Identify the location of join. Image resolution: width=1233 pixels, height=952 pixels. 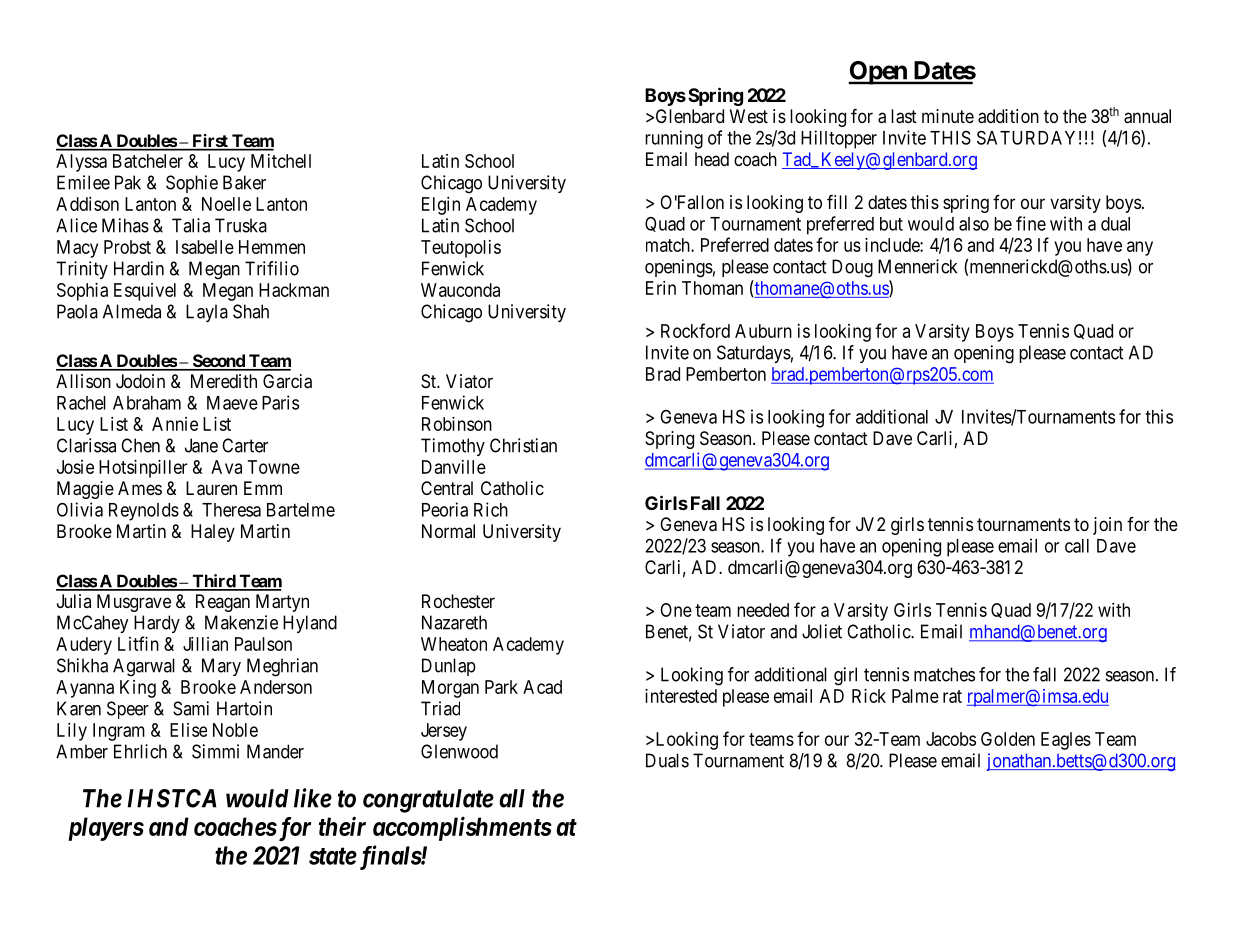
(1107, 526).
